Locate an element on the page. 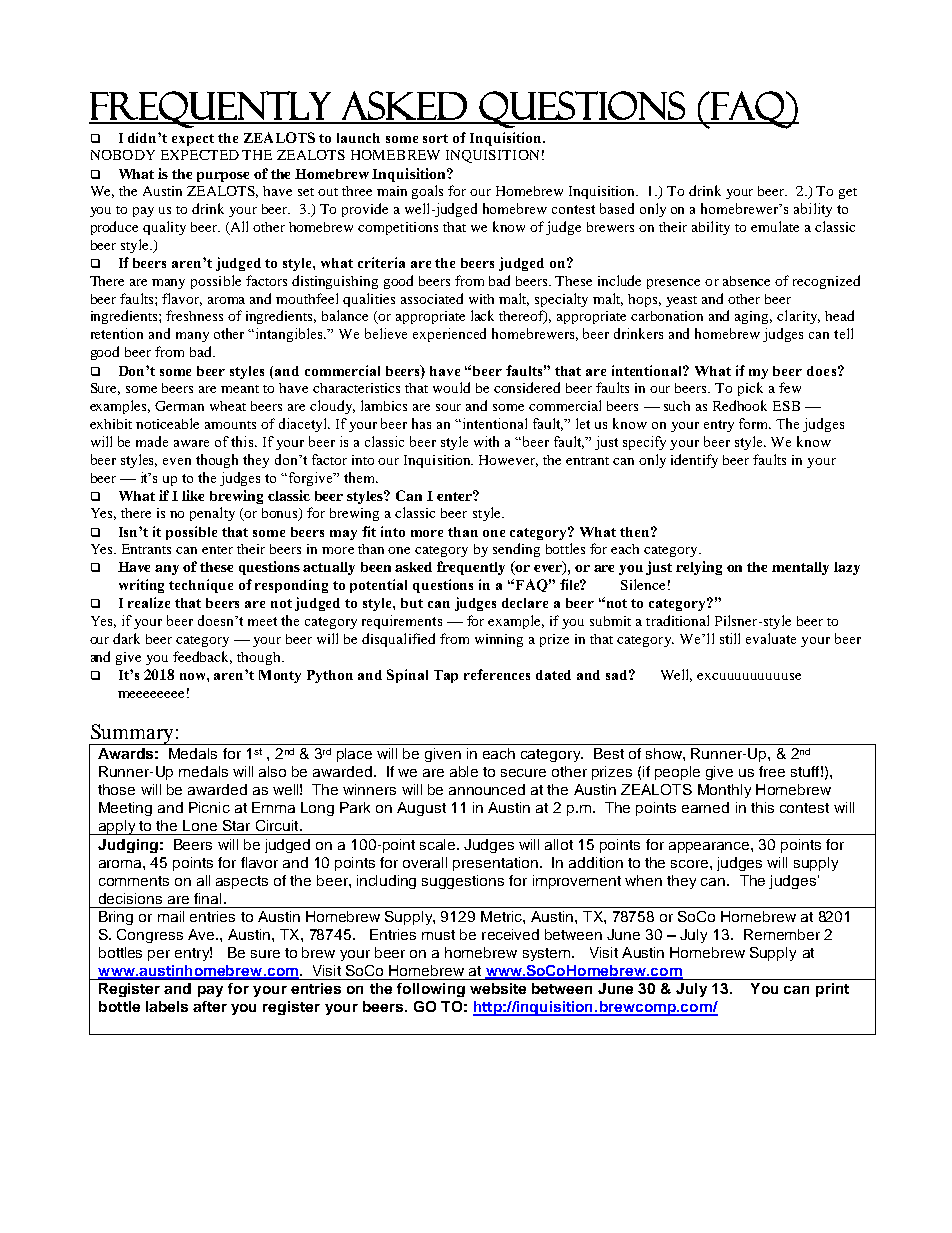 The height and width of the document is (1233, 952). after is located at coordinates (210, 1006).
